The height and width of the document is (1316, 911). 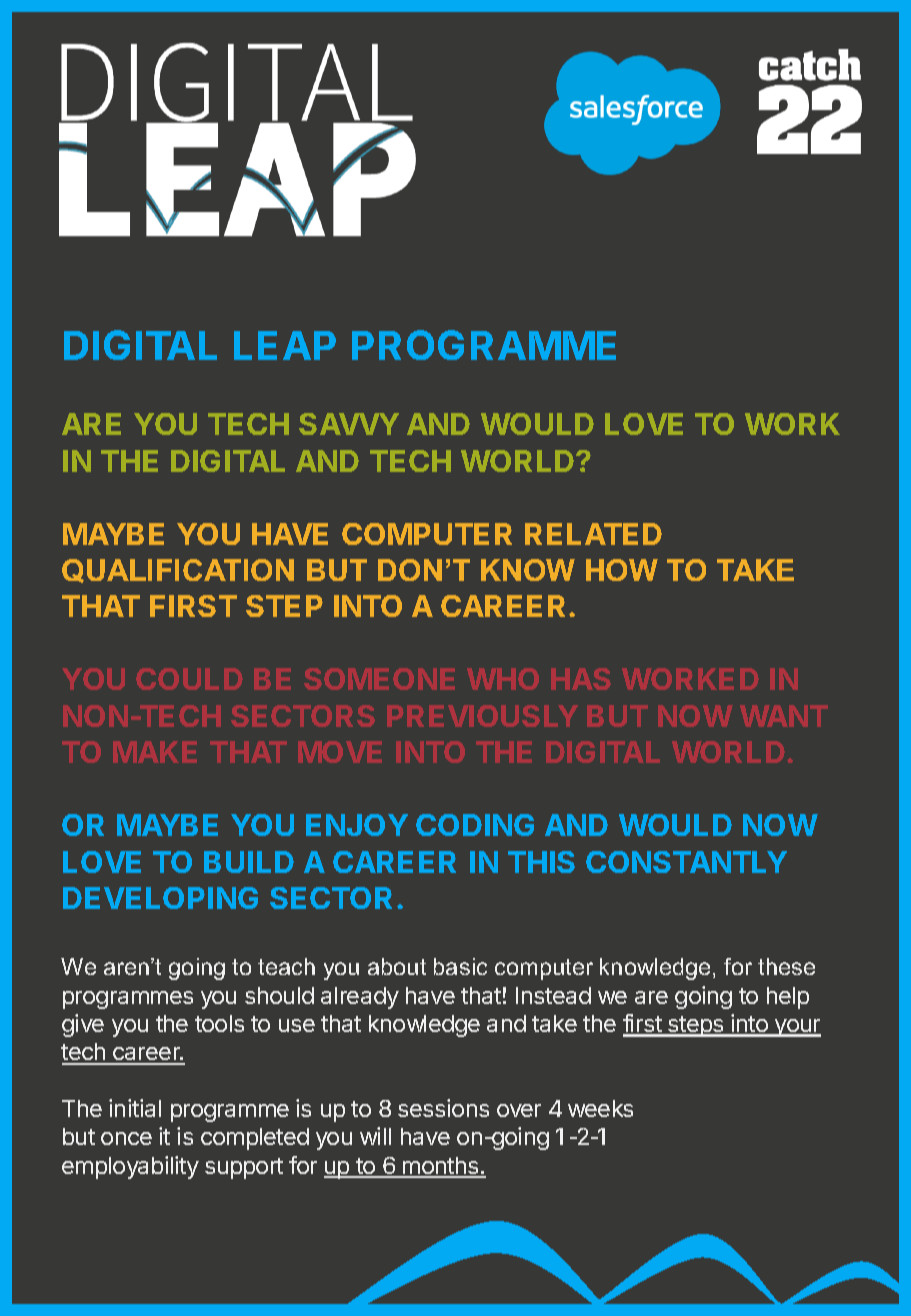 What do you see at coordinates (593, 534) in the document?
I see `RELATED` at bounding box center [593, 534].
